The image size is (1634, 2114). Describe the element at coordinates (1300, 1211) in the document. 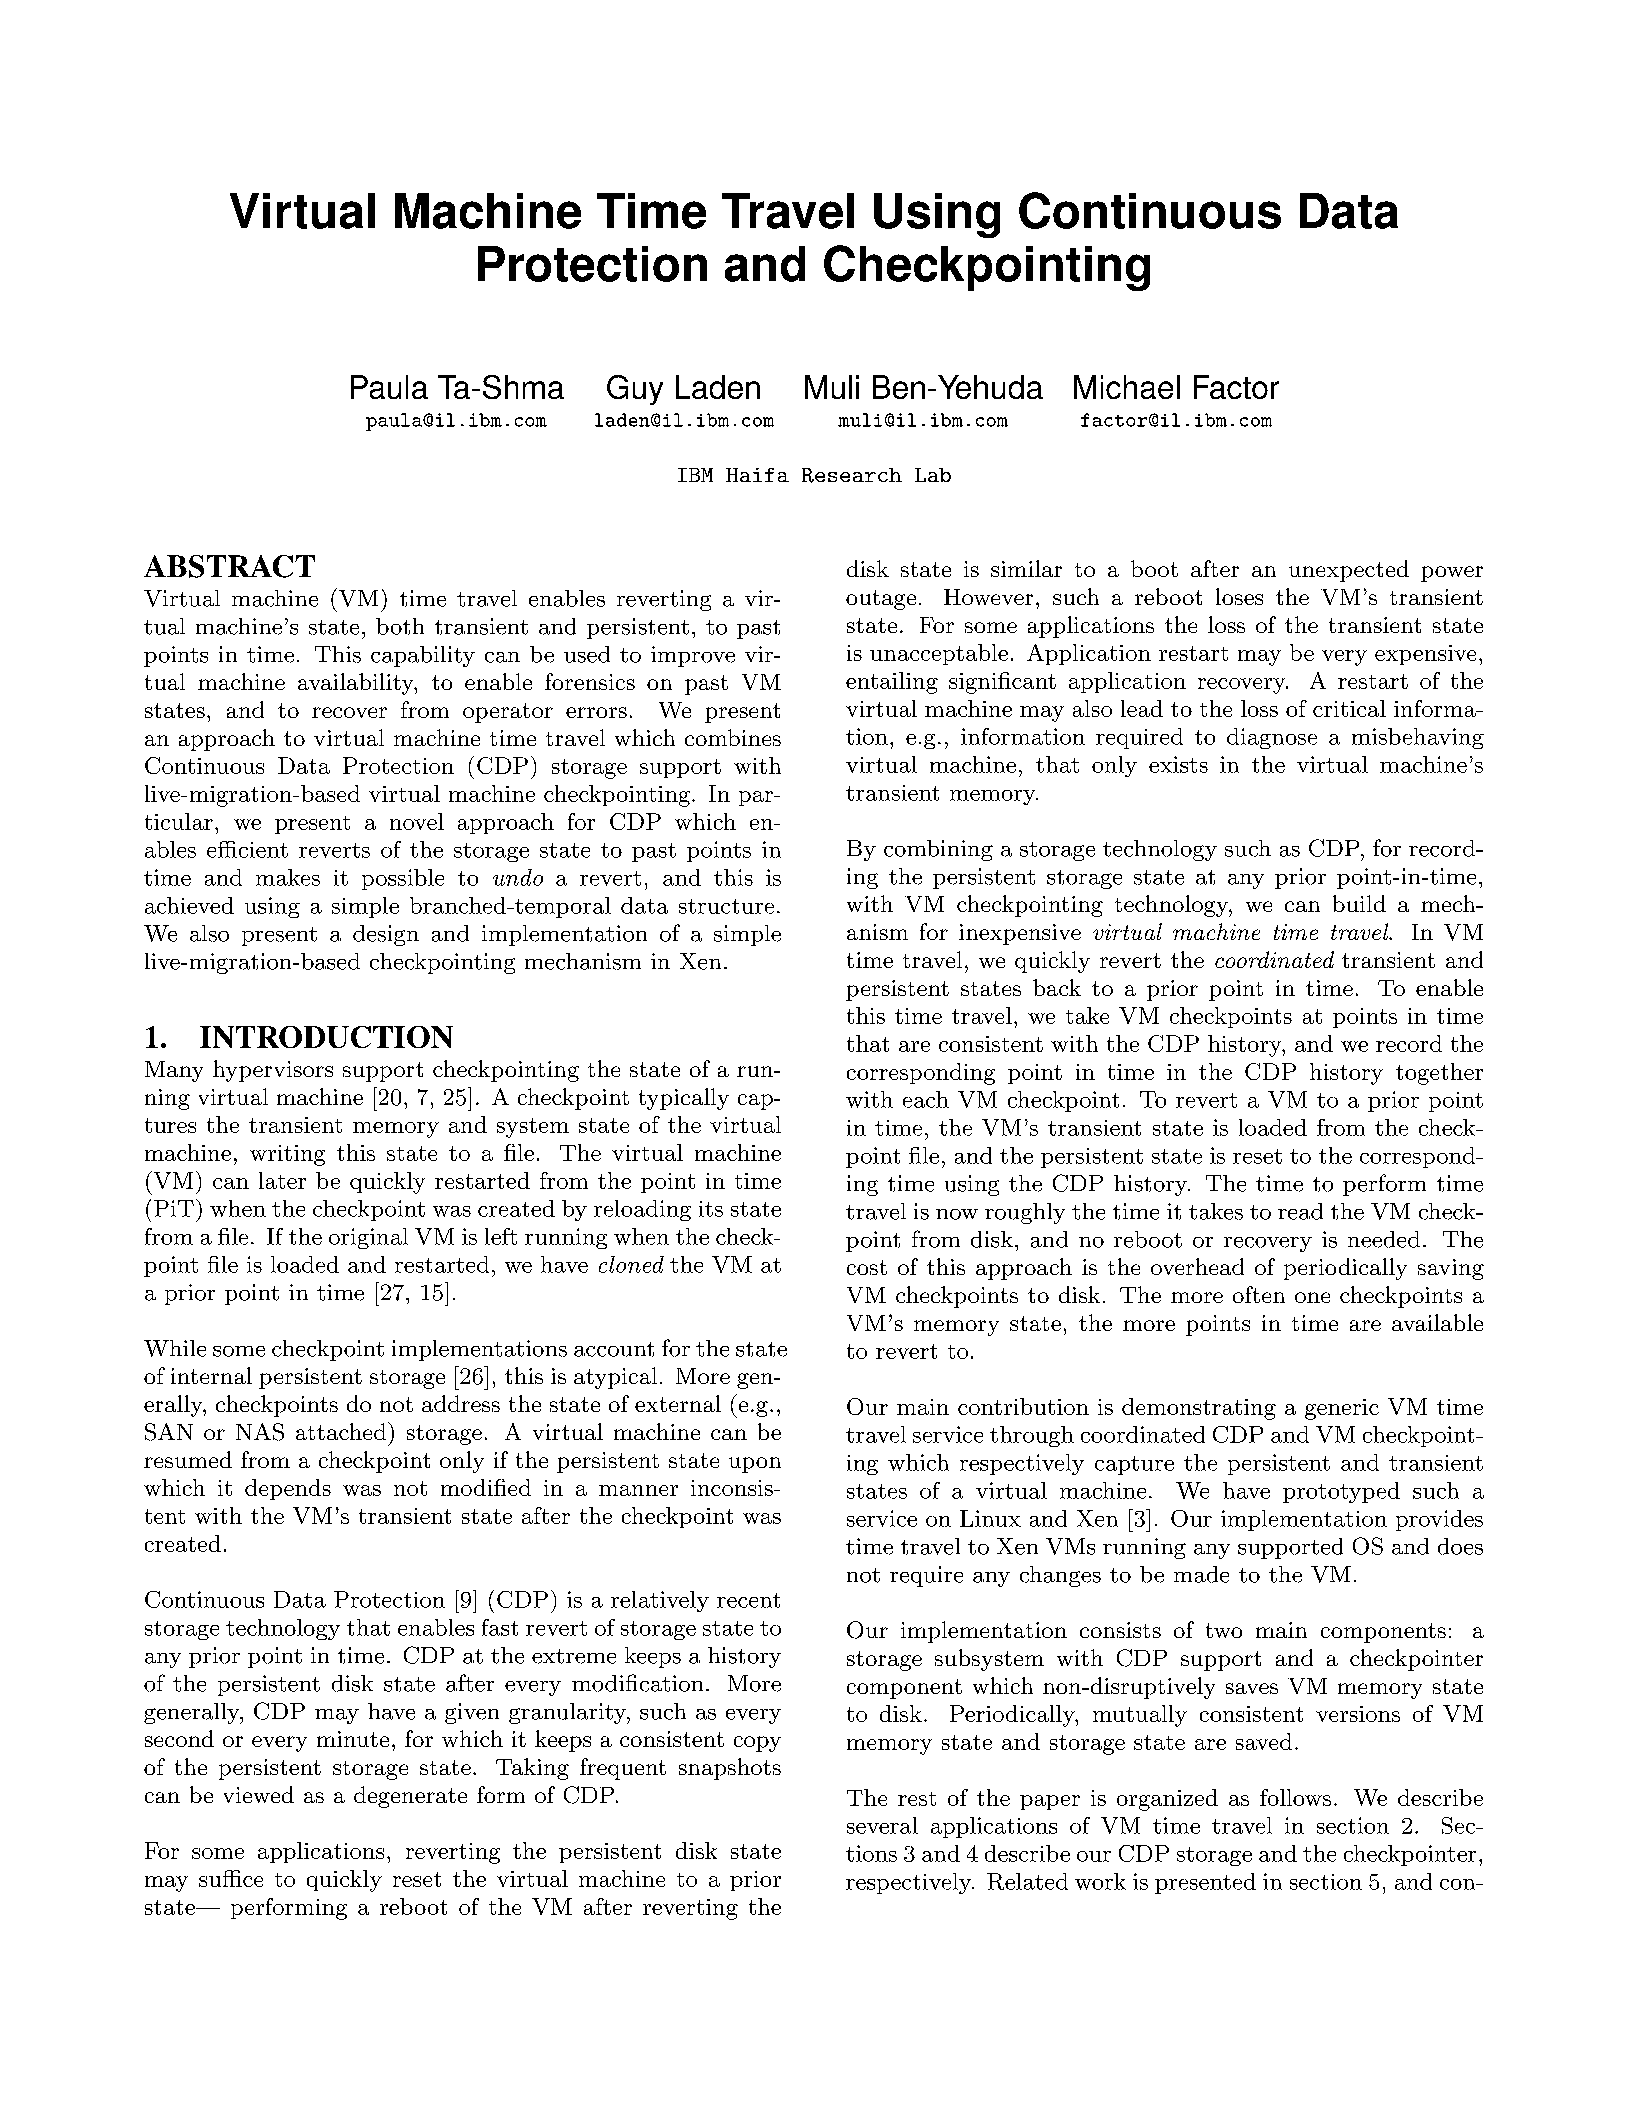

I see `read` at that location.
